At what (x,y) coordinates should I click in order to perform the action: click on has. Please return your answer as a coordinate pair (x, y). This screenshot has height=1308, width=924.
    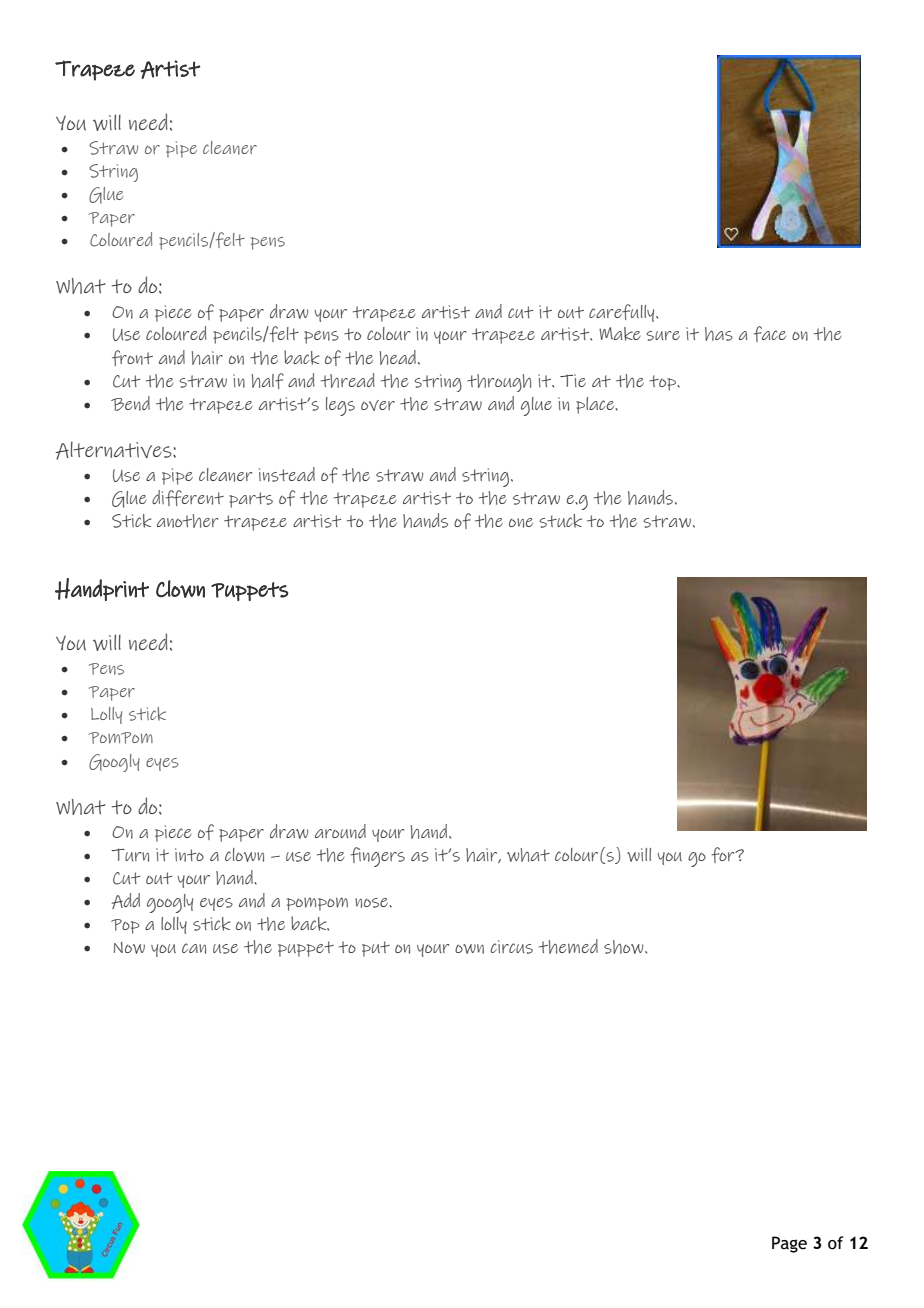
    Looking at the image, I should click on (719, 334).
